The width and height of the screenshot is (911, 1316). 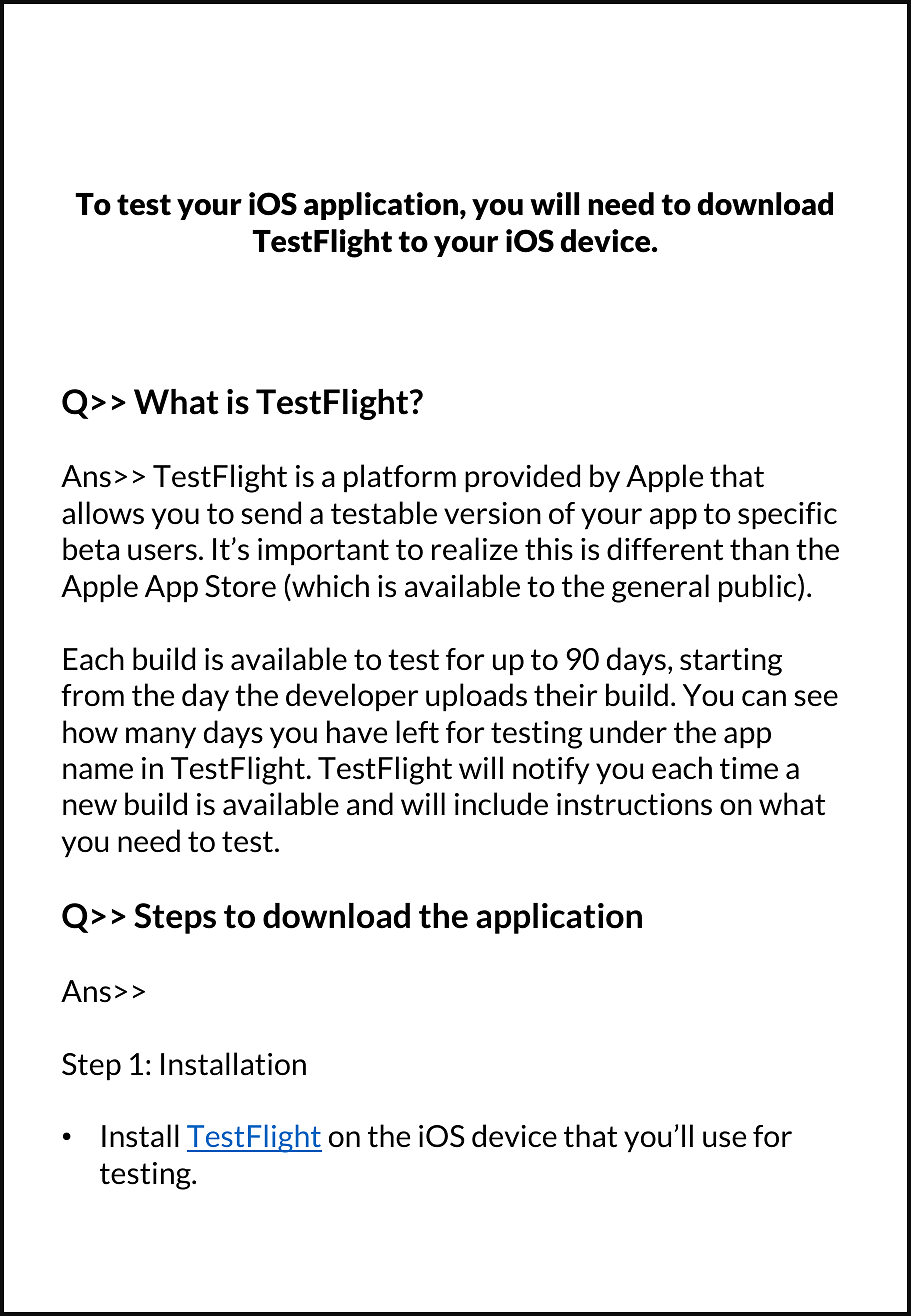 I want to click on allows, so click(x=103, y=513).
